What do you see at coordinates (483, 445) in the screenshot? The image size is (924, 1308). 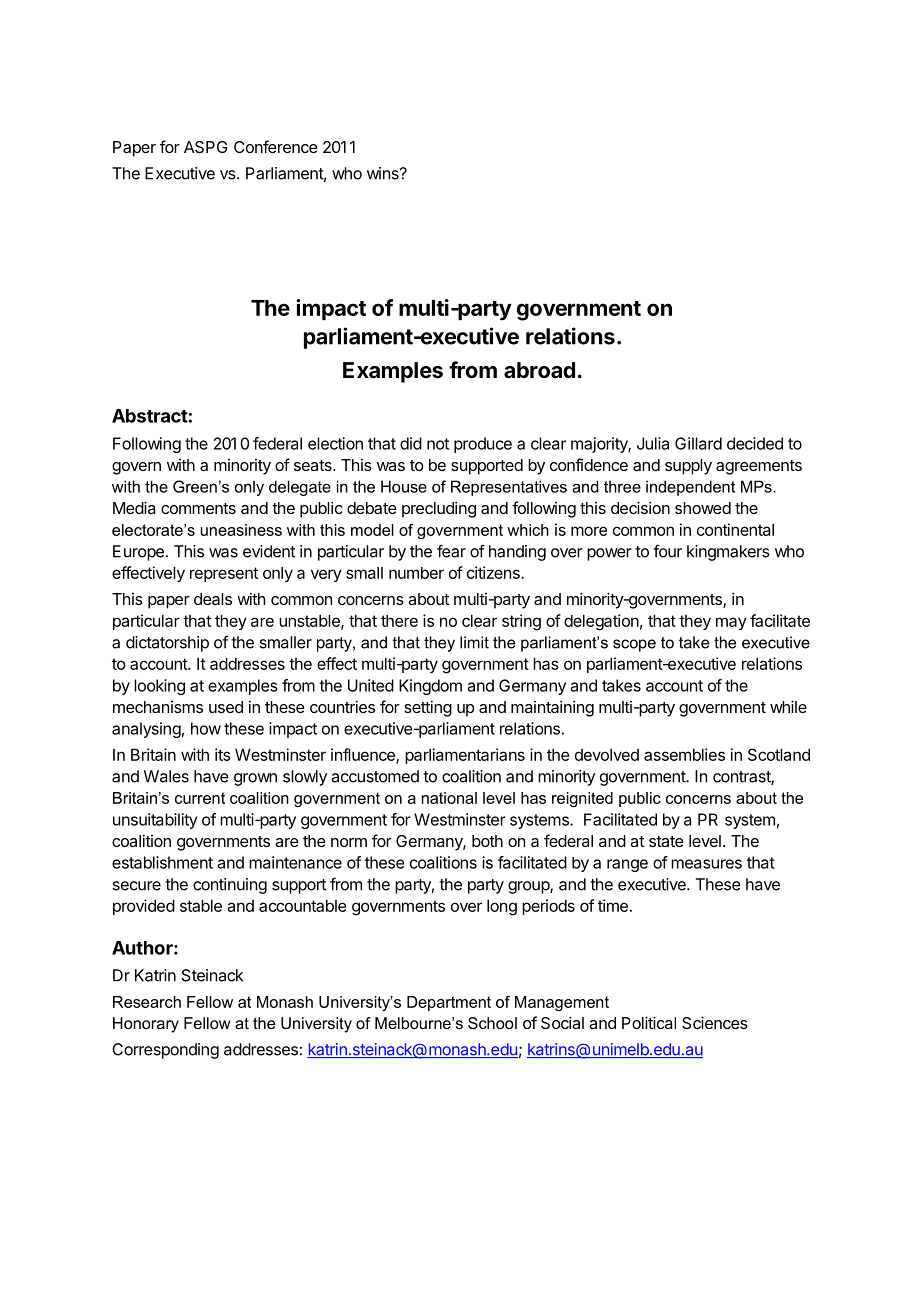 I see `produce` at bounding box center [483, 445].
